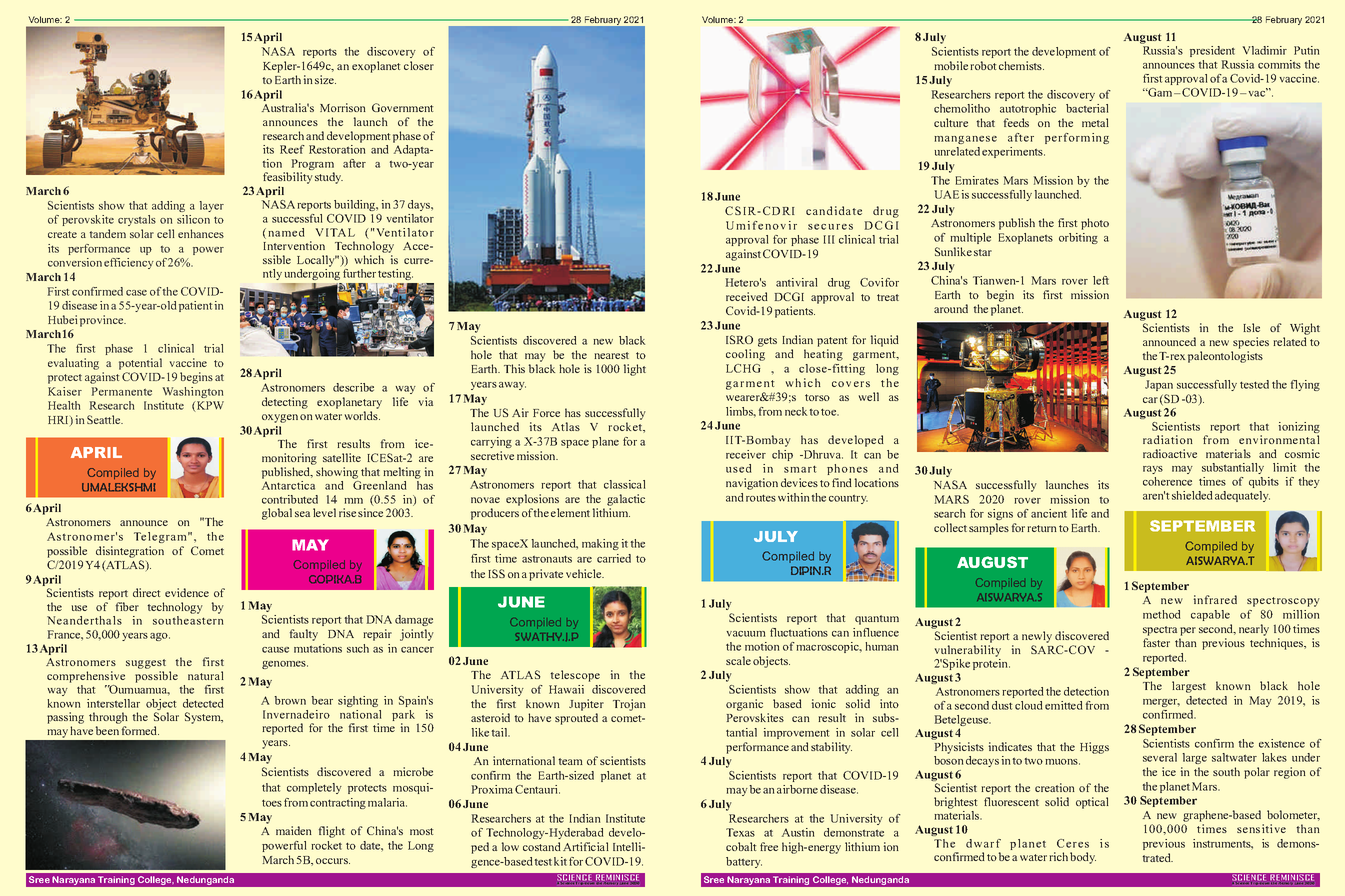 This image has height=896, width=1345. Describe the element at coordinates (343, 107) in the image. I see `Morrison` at that location.
